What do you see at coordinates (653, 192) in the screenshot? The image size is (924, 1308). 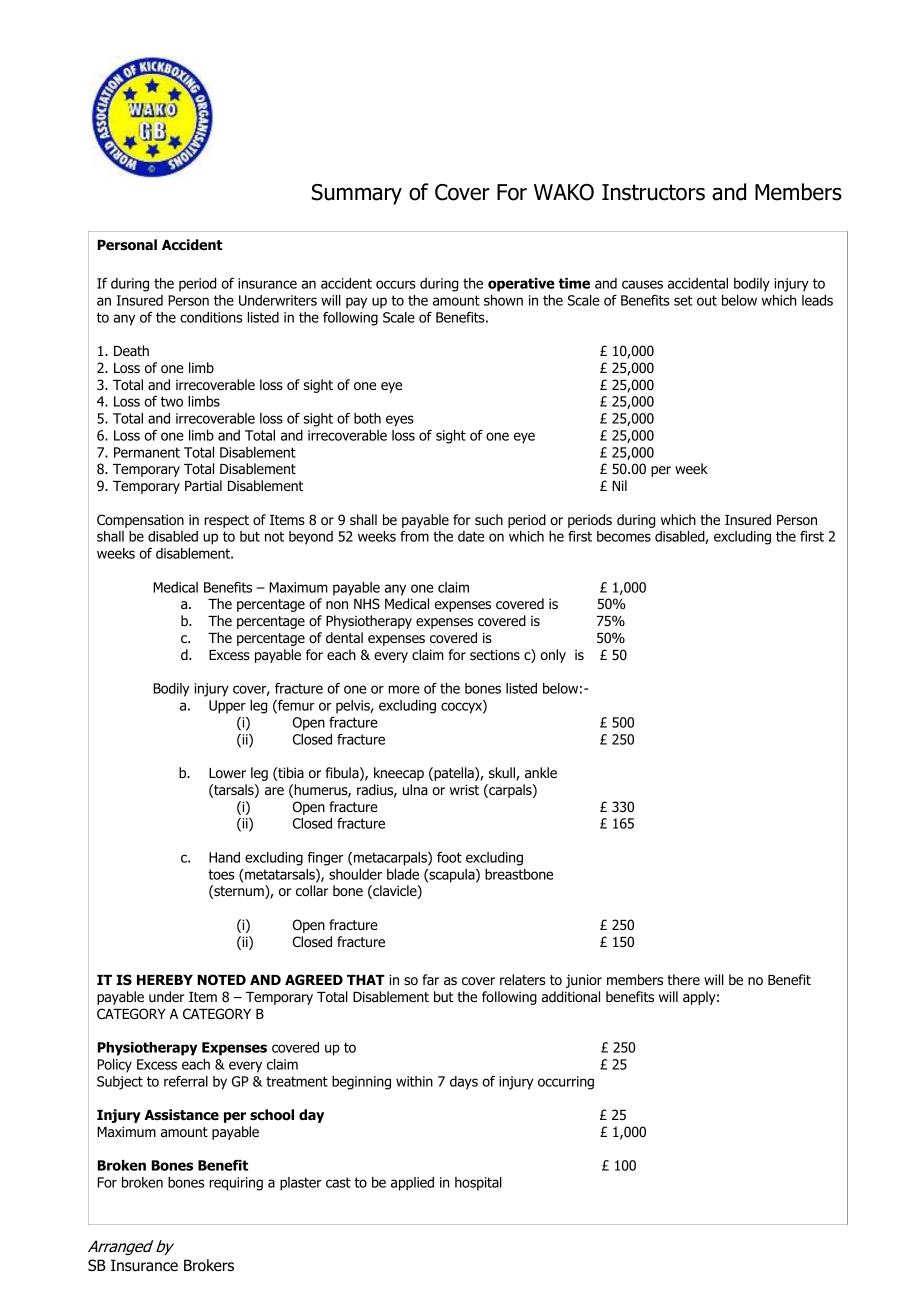 I see `Instructors` at bounding box center [653, 192].
